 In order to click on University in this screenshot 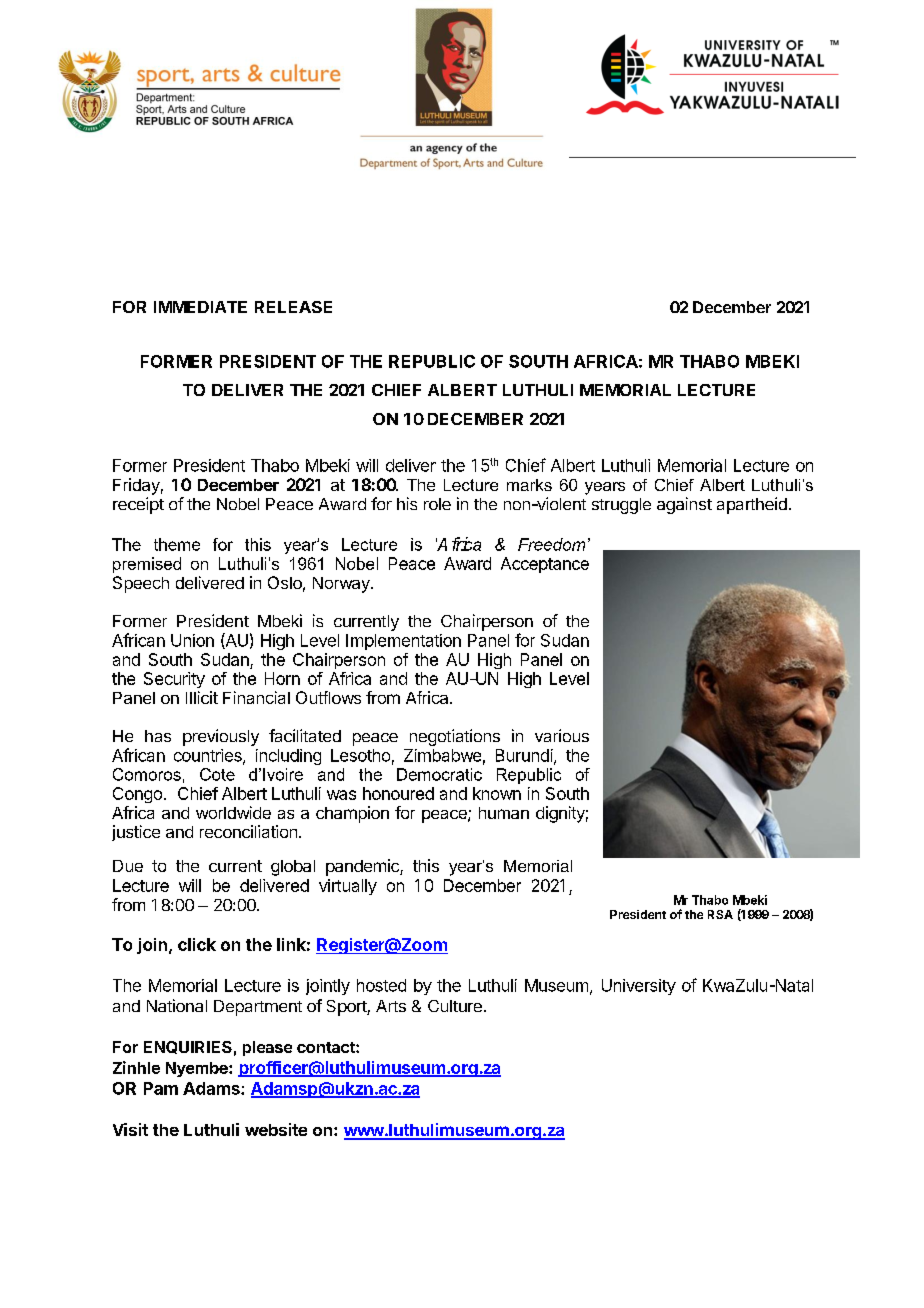, I will do `click(639, 987)`.
